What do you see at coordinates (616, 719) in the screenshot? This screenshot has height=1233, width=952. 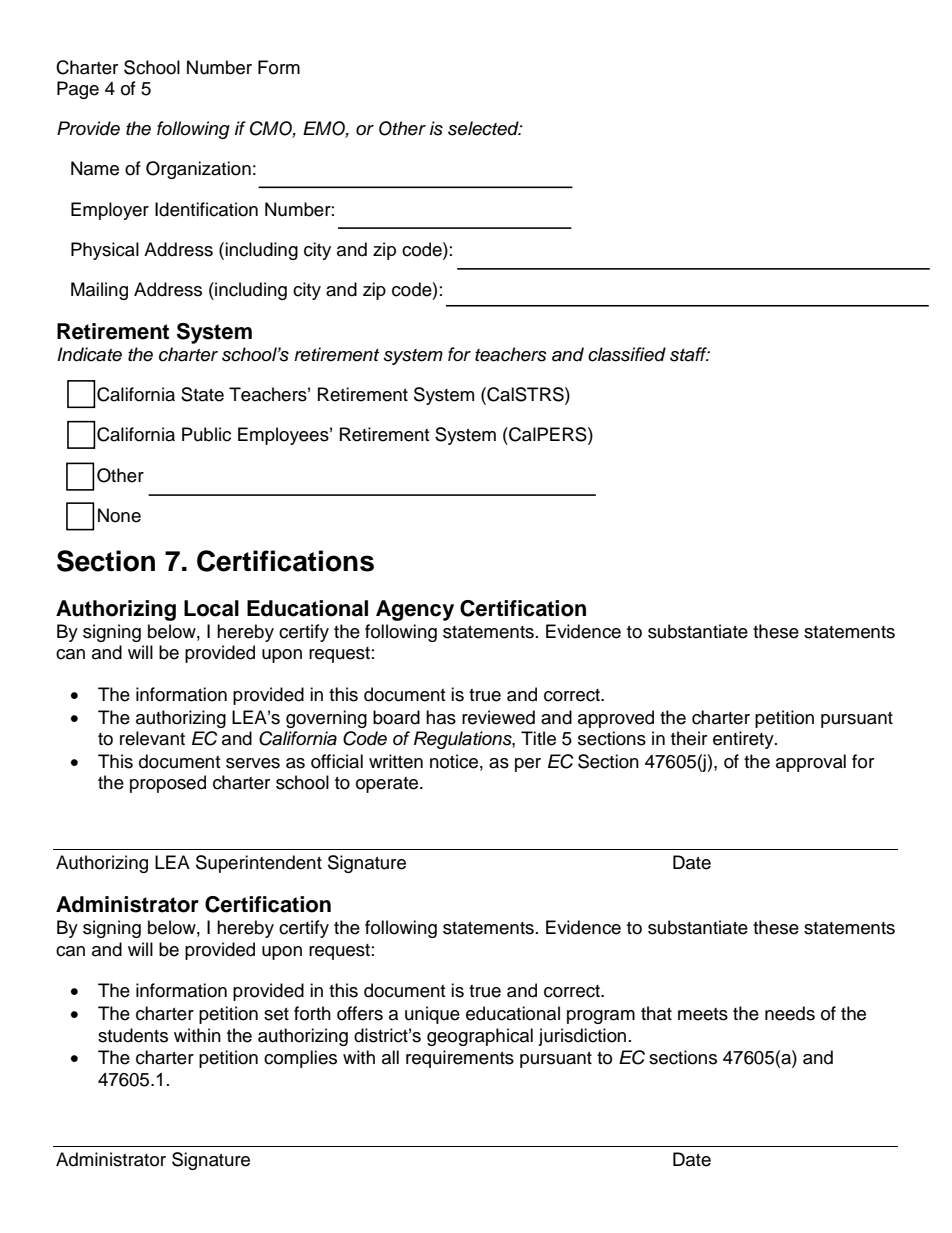 I see `approved` at bounding box center [616, 719].
